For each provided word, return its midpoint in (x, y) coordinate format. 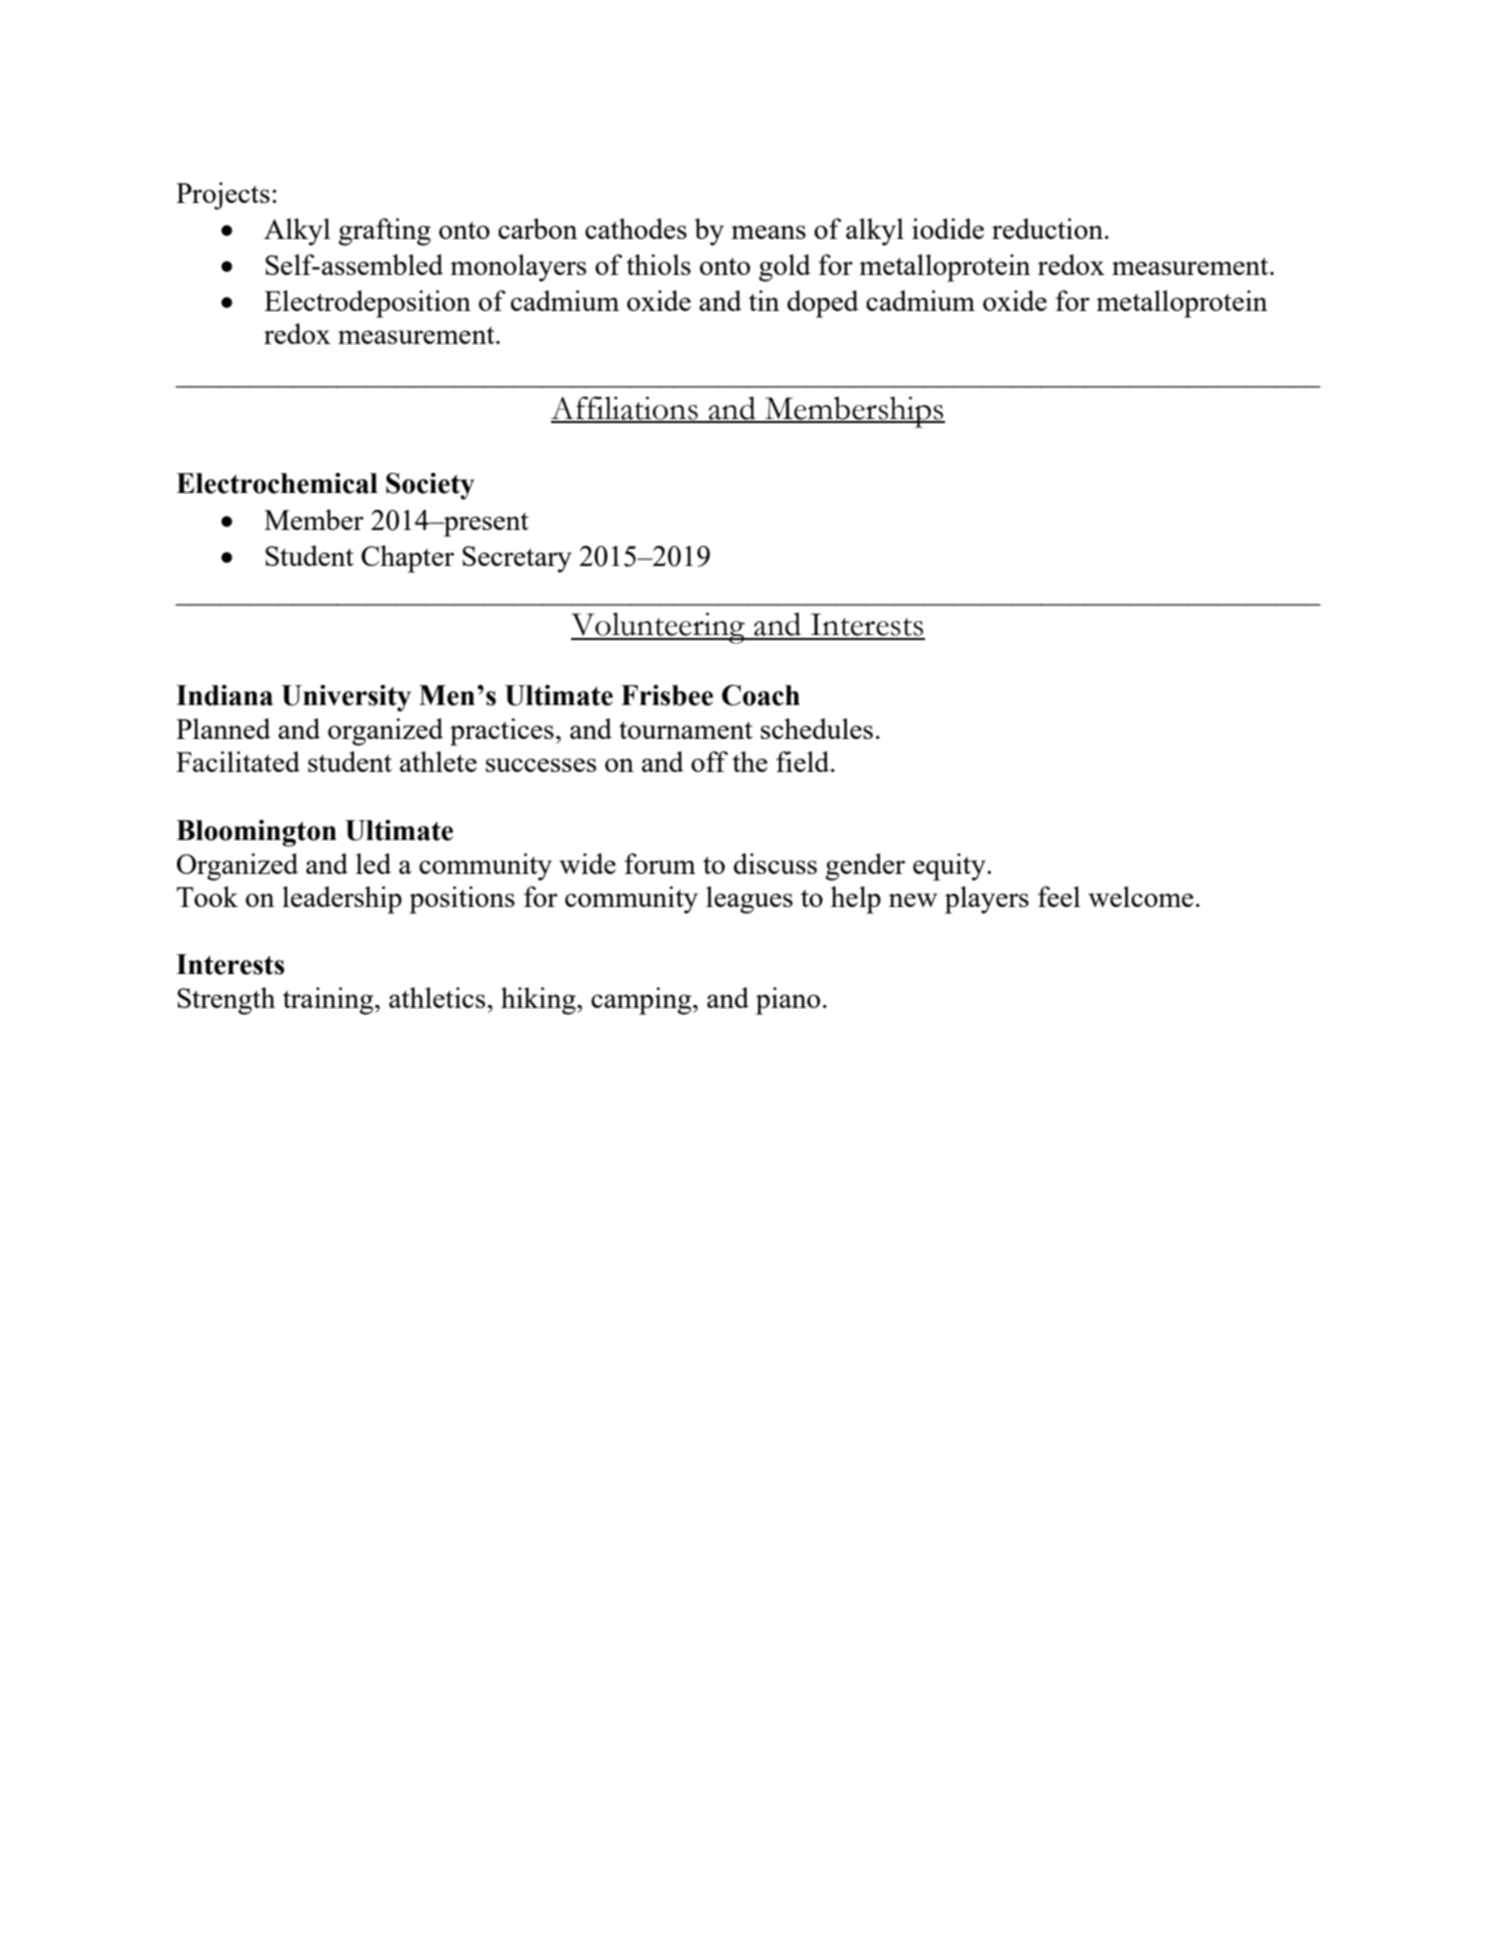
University (346, 698)
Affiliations (625, 409)
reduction (1047, 228)
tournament (686, 730)
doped (823, 304)
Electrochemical (277, 483)
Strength (226, 1001)
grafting (384, 232)
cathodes (636, 228)
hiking (539, 1001)
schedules (817, 728)
